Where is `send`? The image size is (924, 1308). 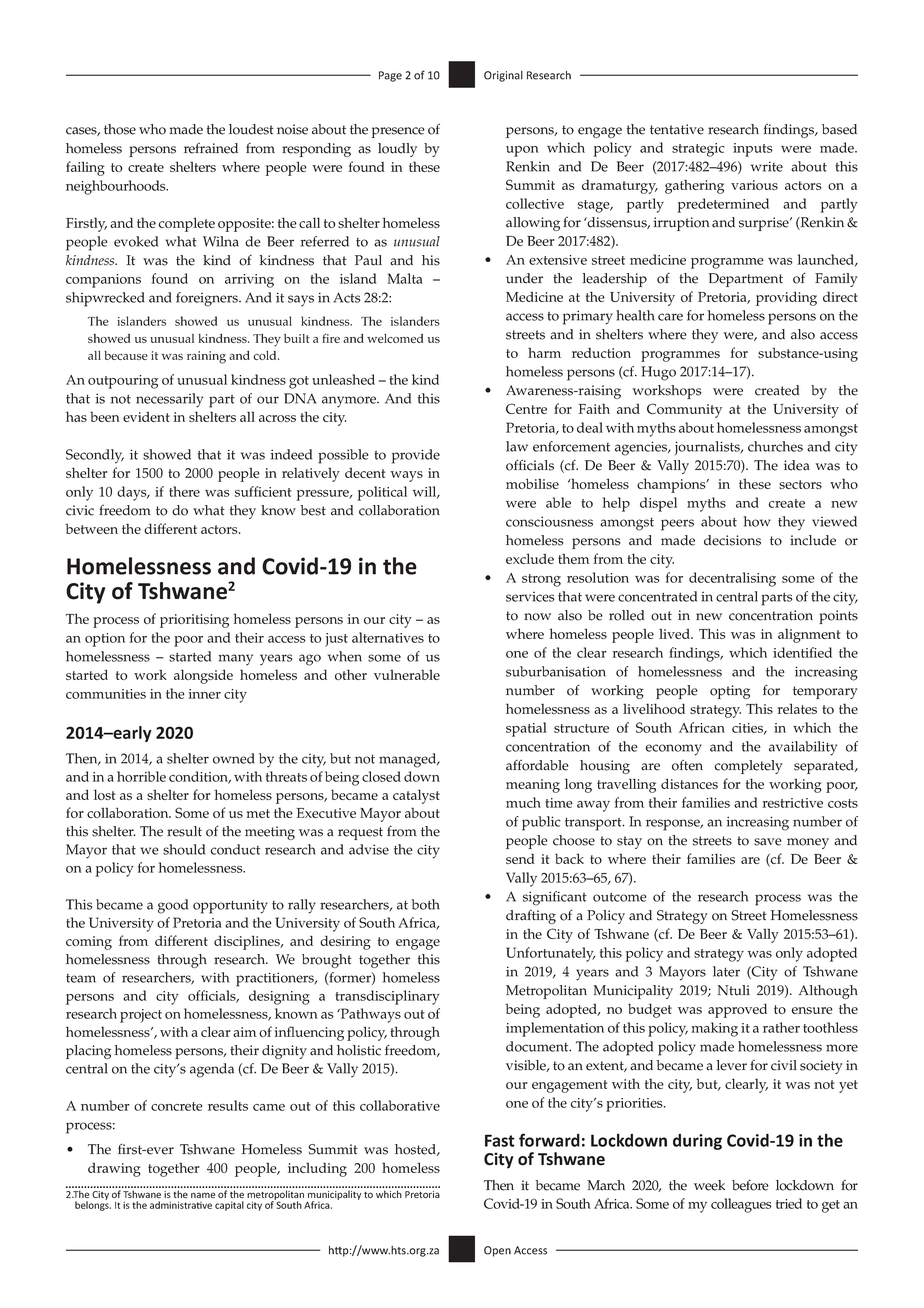 send is located at coordinates (520, 859).
